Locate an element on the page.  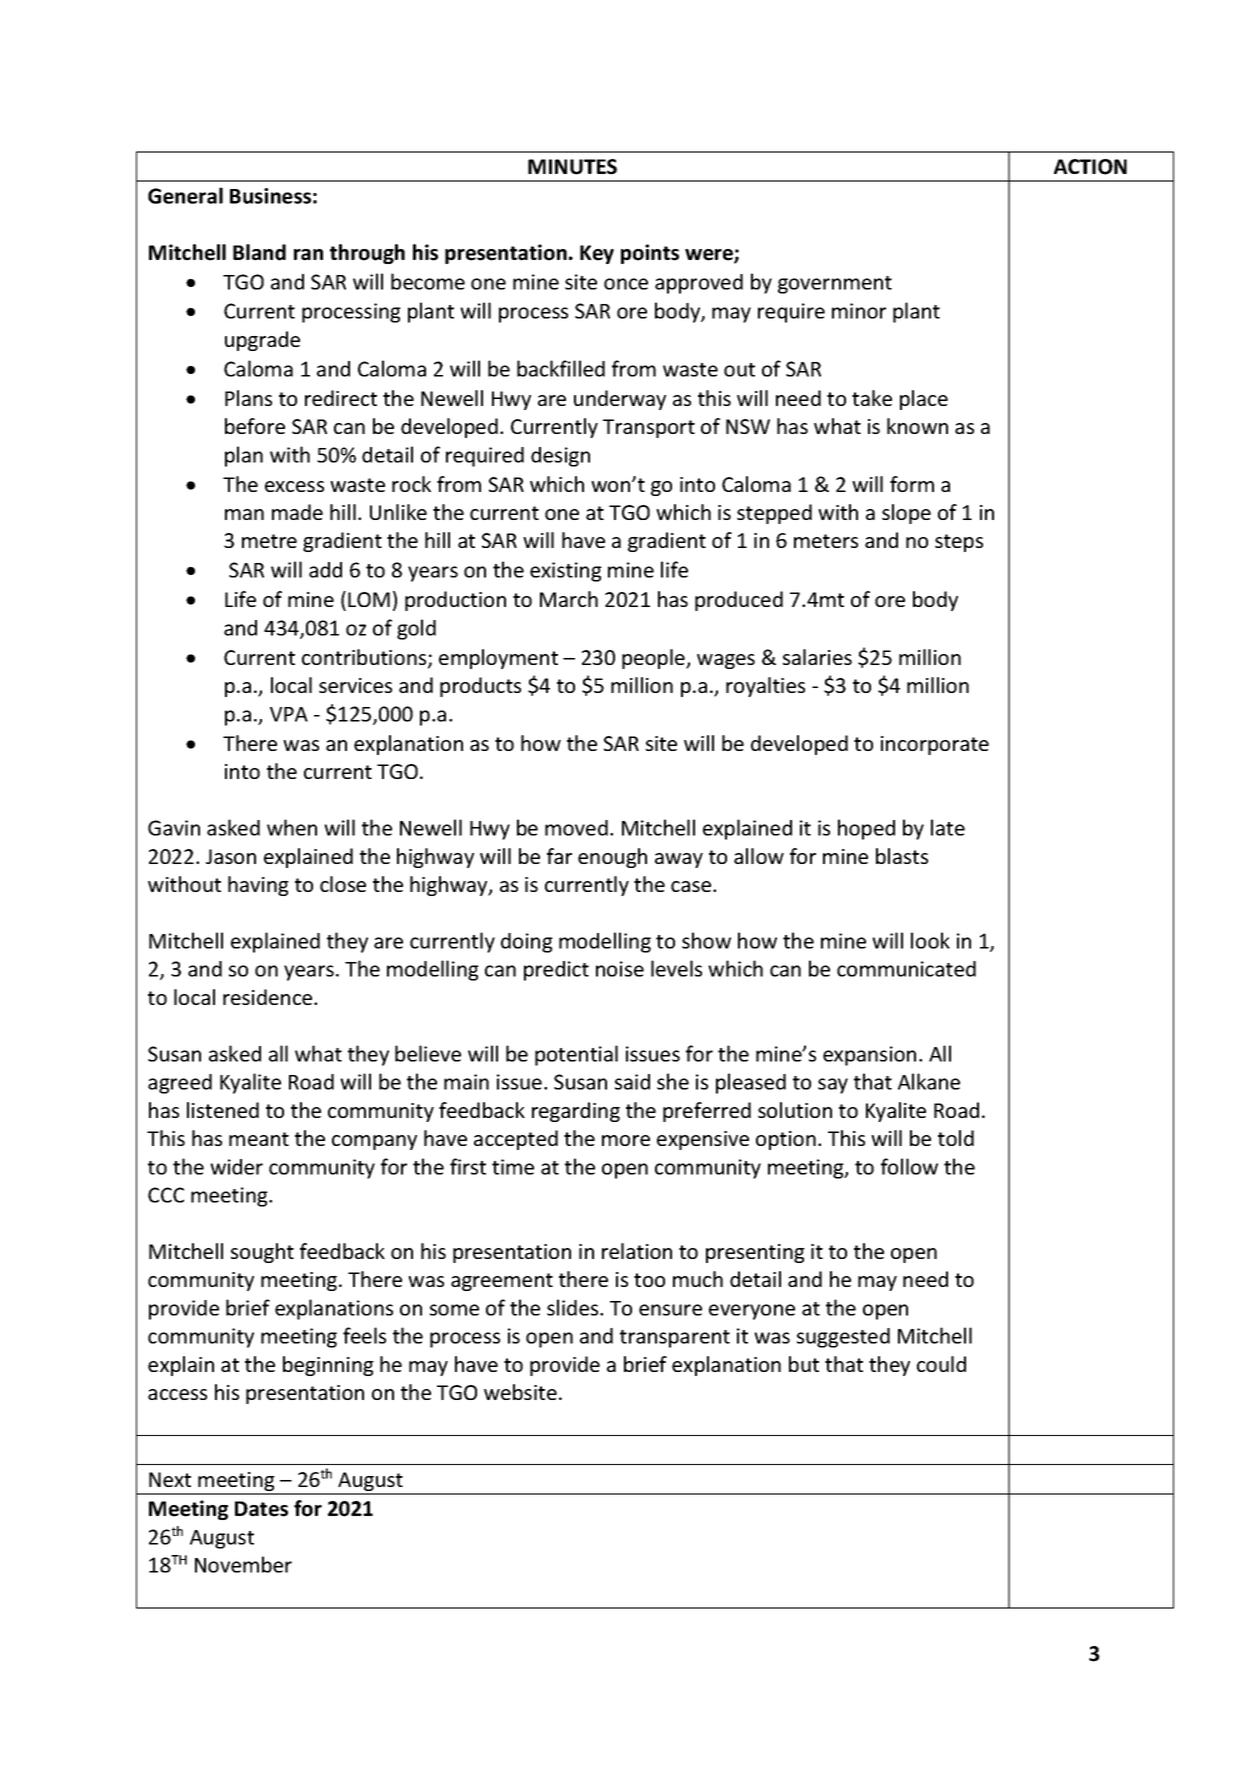
Bland is located at coordinates (259, 252).
